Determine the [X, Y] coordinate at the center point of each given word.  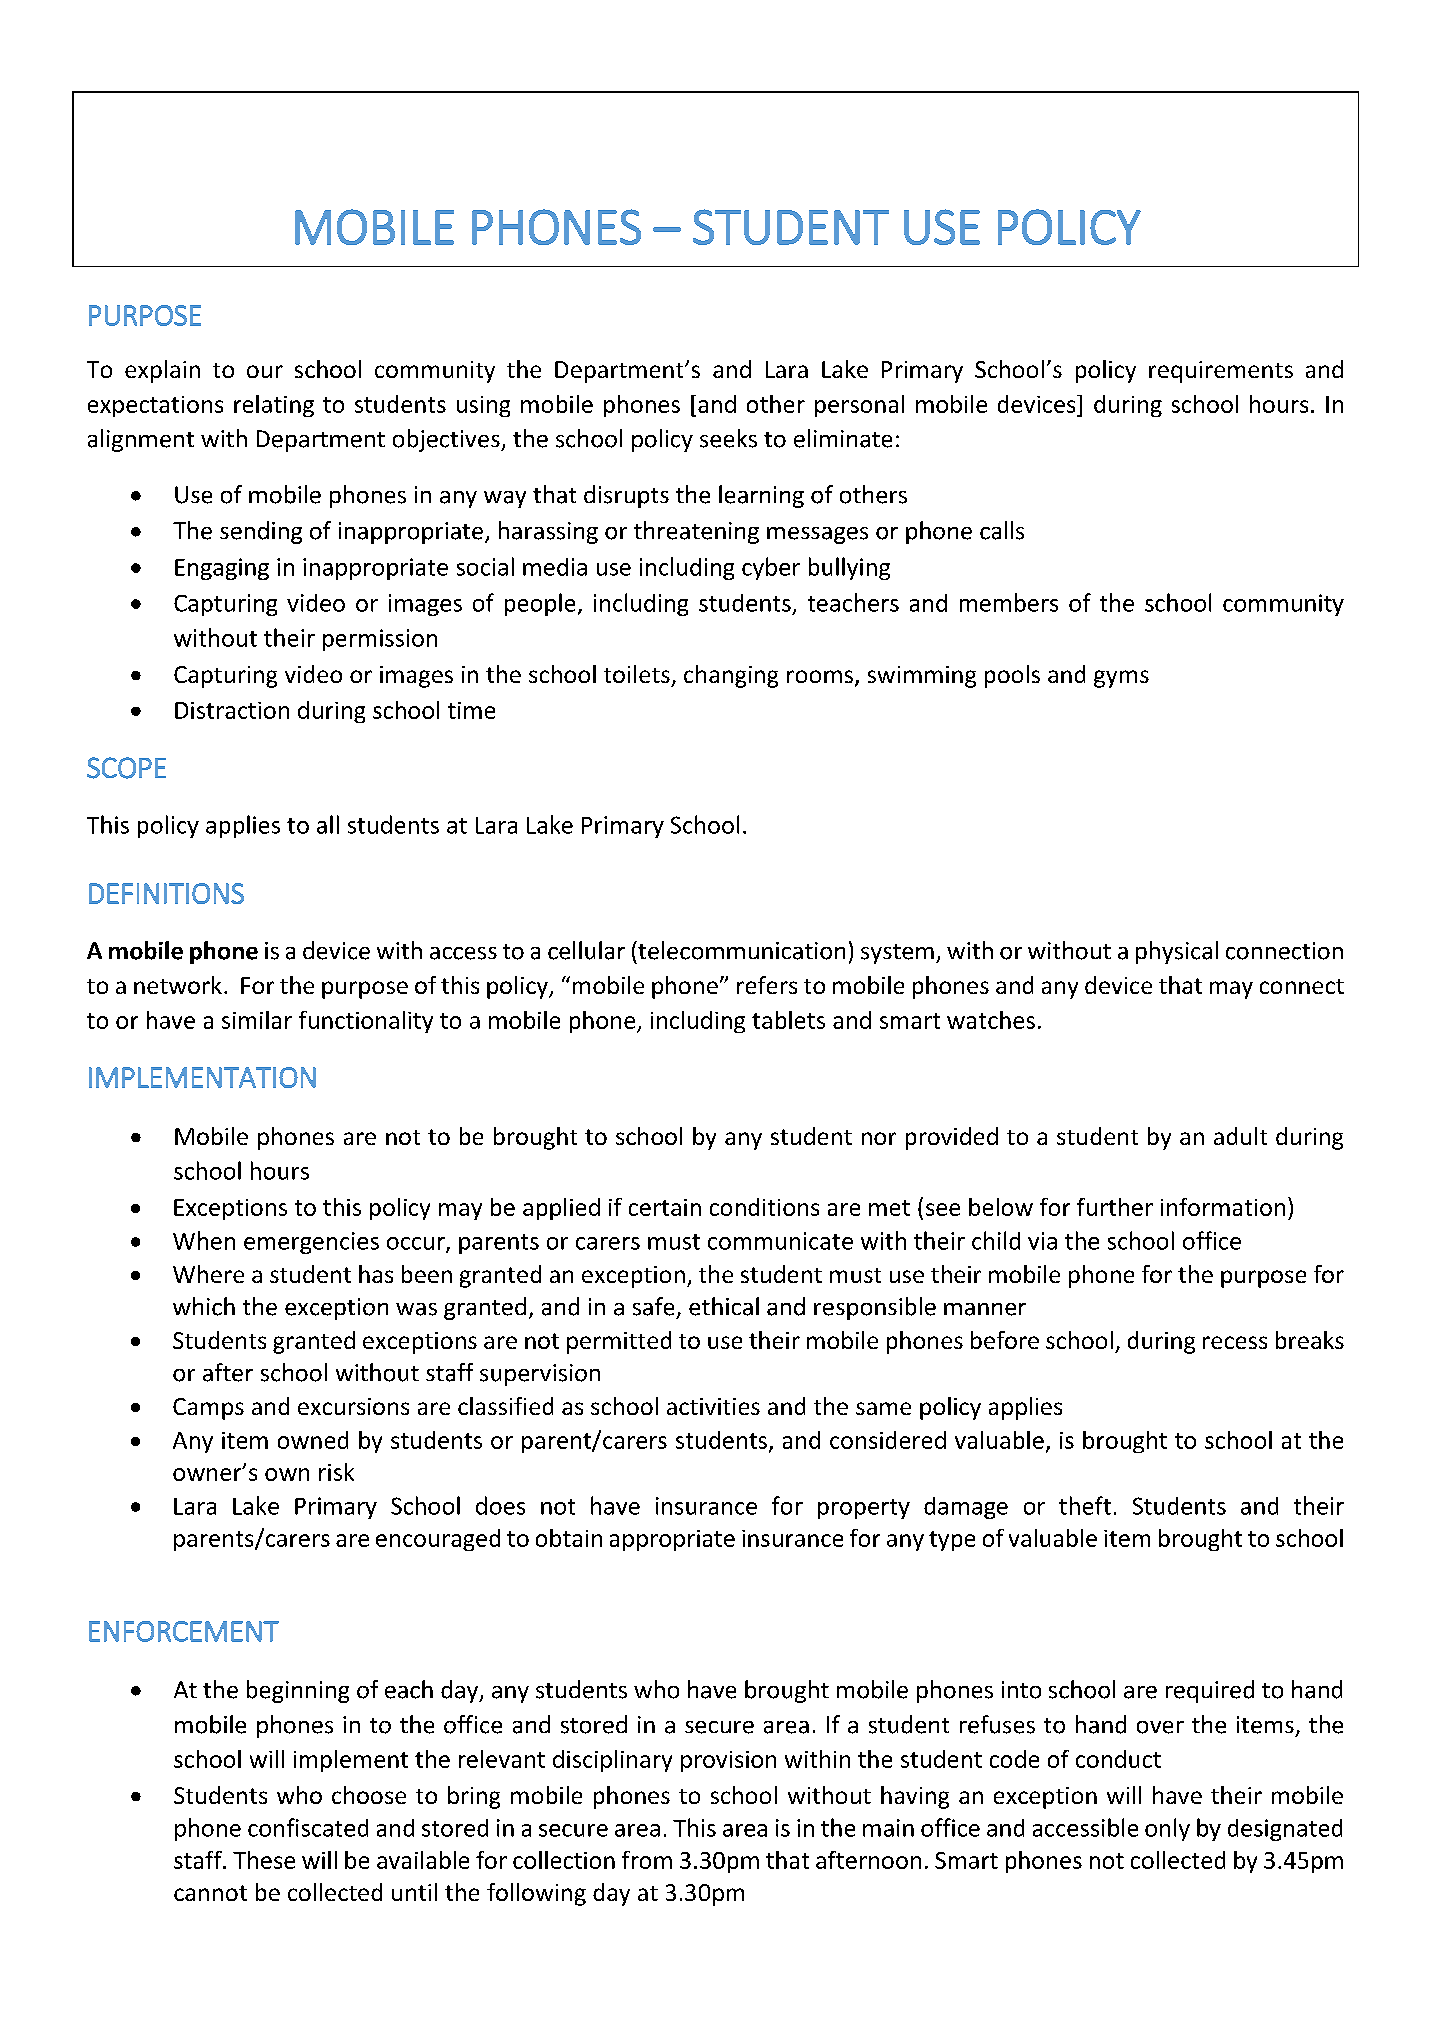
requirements [1221, 372]
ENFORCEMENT [184, 1631]
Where [208, 1274]
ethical [724, 1306]
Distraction [232, 710]
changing [731, 676]
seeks [728, 438]
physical [1177, 952]
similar [257, 1020]
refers [767, 985]
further [1115, 1207]
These [264, 1860]
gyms [1121, 679]
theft [1085, 1505]
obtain [569, 1538]
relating [274, 406]
